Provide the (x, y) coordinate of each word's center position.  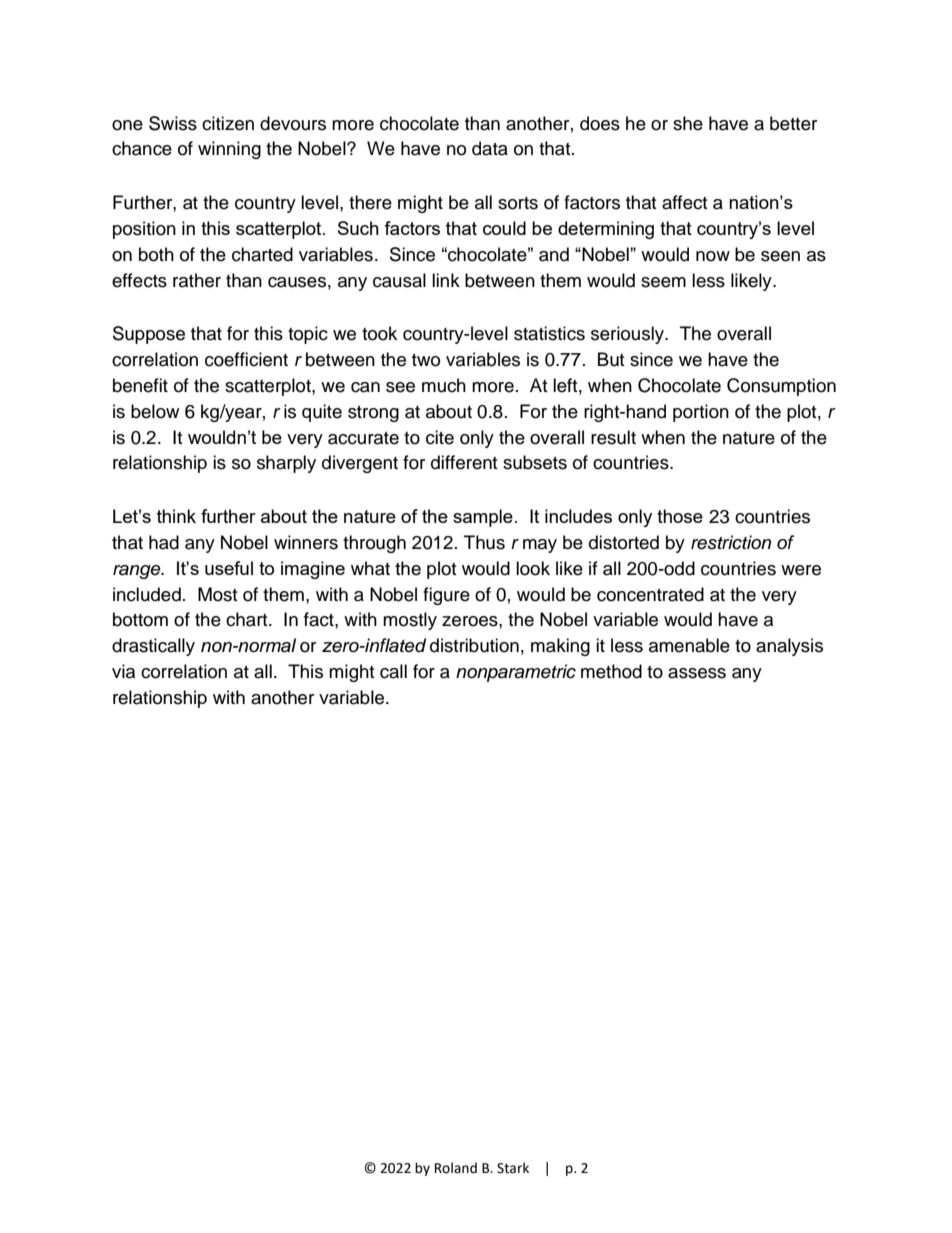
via (123, 671)
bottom (140, 619)
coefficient (246, 359)
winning (229, 150)
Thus (484, 542)
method (611, 671)
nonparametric (516, 673)
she (688, 123)
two (426, 360)
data (490, 148)
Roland (456, 1168)
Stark (513, 1168)
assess (697, 673)
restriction (731, 542)
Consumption (781, 387)
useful (229, 568)
